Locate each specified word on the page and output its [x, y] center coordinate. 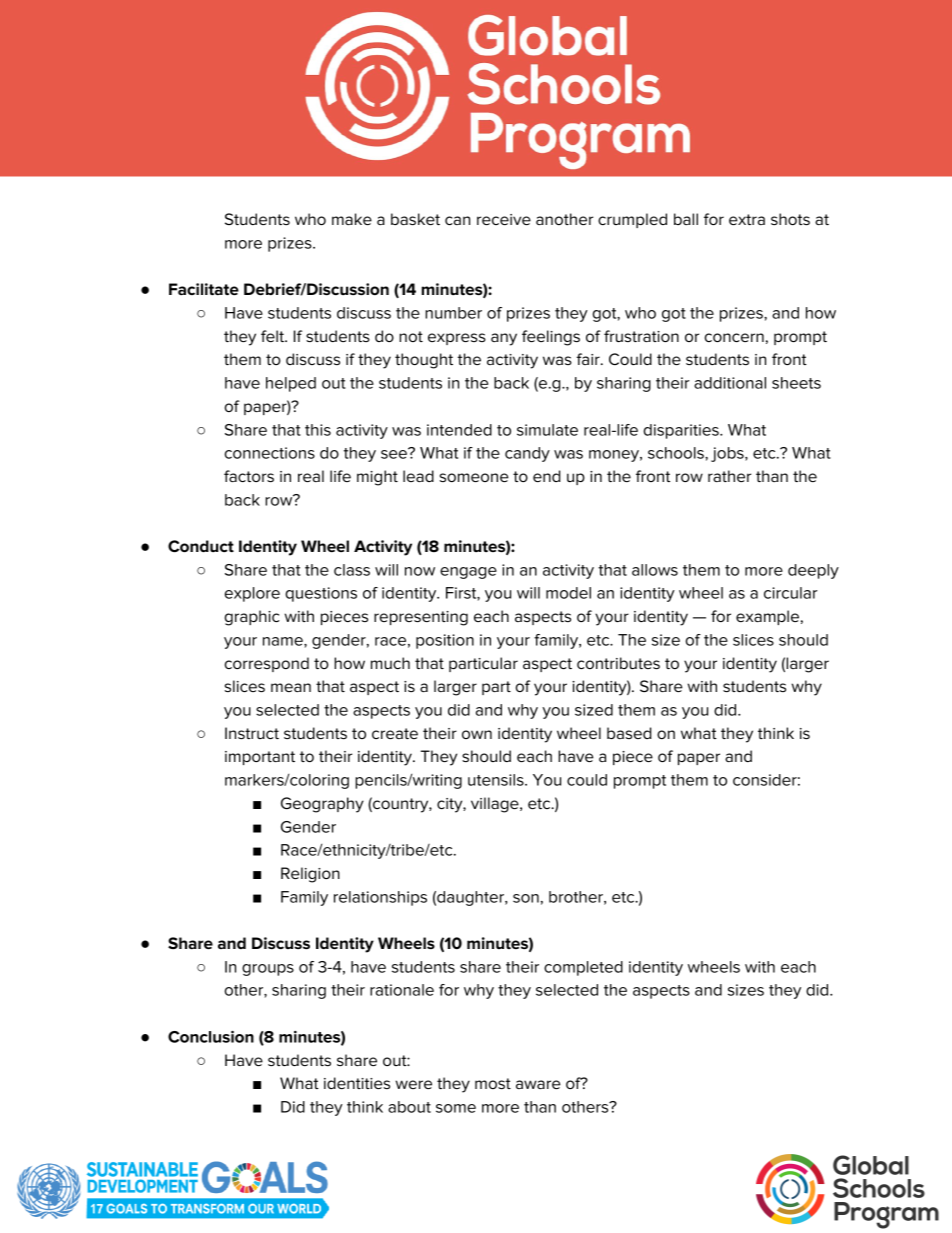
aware [538, 1084]
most [493, 1083]
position [445, 641]
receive [504, 219]
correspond [267, 664]
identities [357, 1083]
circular [790, 593]
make [352, 219]
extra [747, 219]
